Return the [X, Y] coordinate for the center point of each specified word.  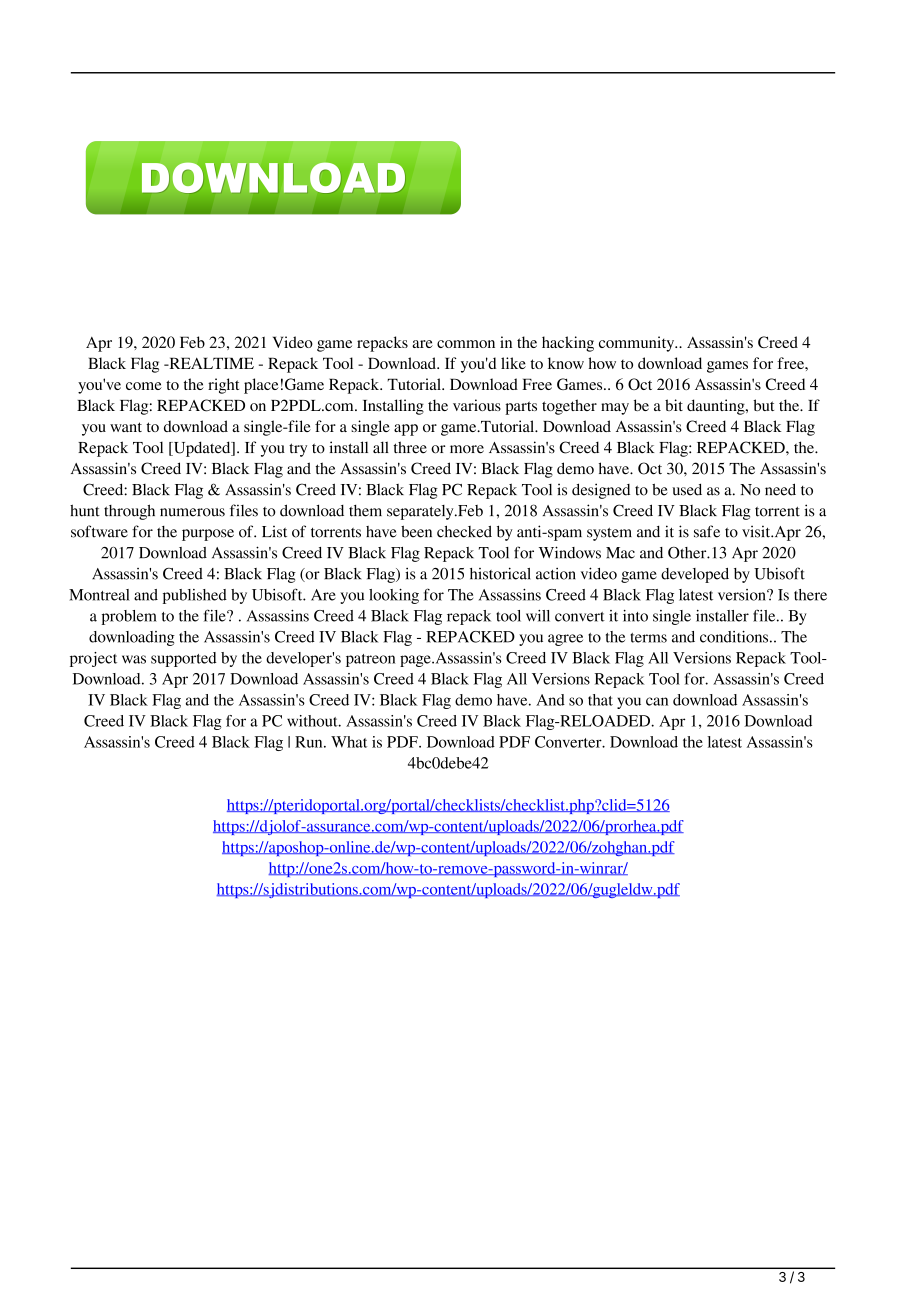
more [467, 449]
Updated [202, 449]
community [638, 344]
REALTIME [210, 363]
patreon [370, 660]
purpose [208, 535]
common [466, 344]
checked [464, 531]
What [349, 742]
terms [648, 638]
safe [707, 531]
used [687, 489]
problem [129, 617]
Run [310, 742]
